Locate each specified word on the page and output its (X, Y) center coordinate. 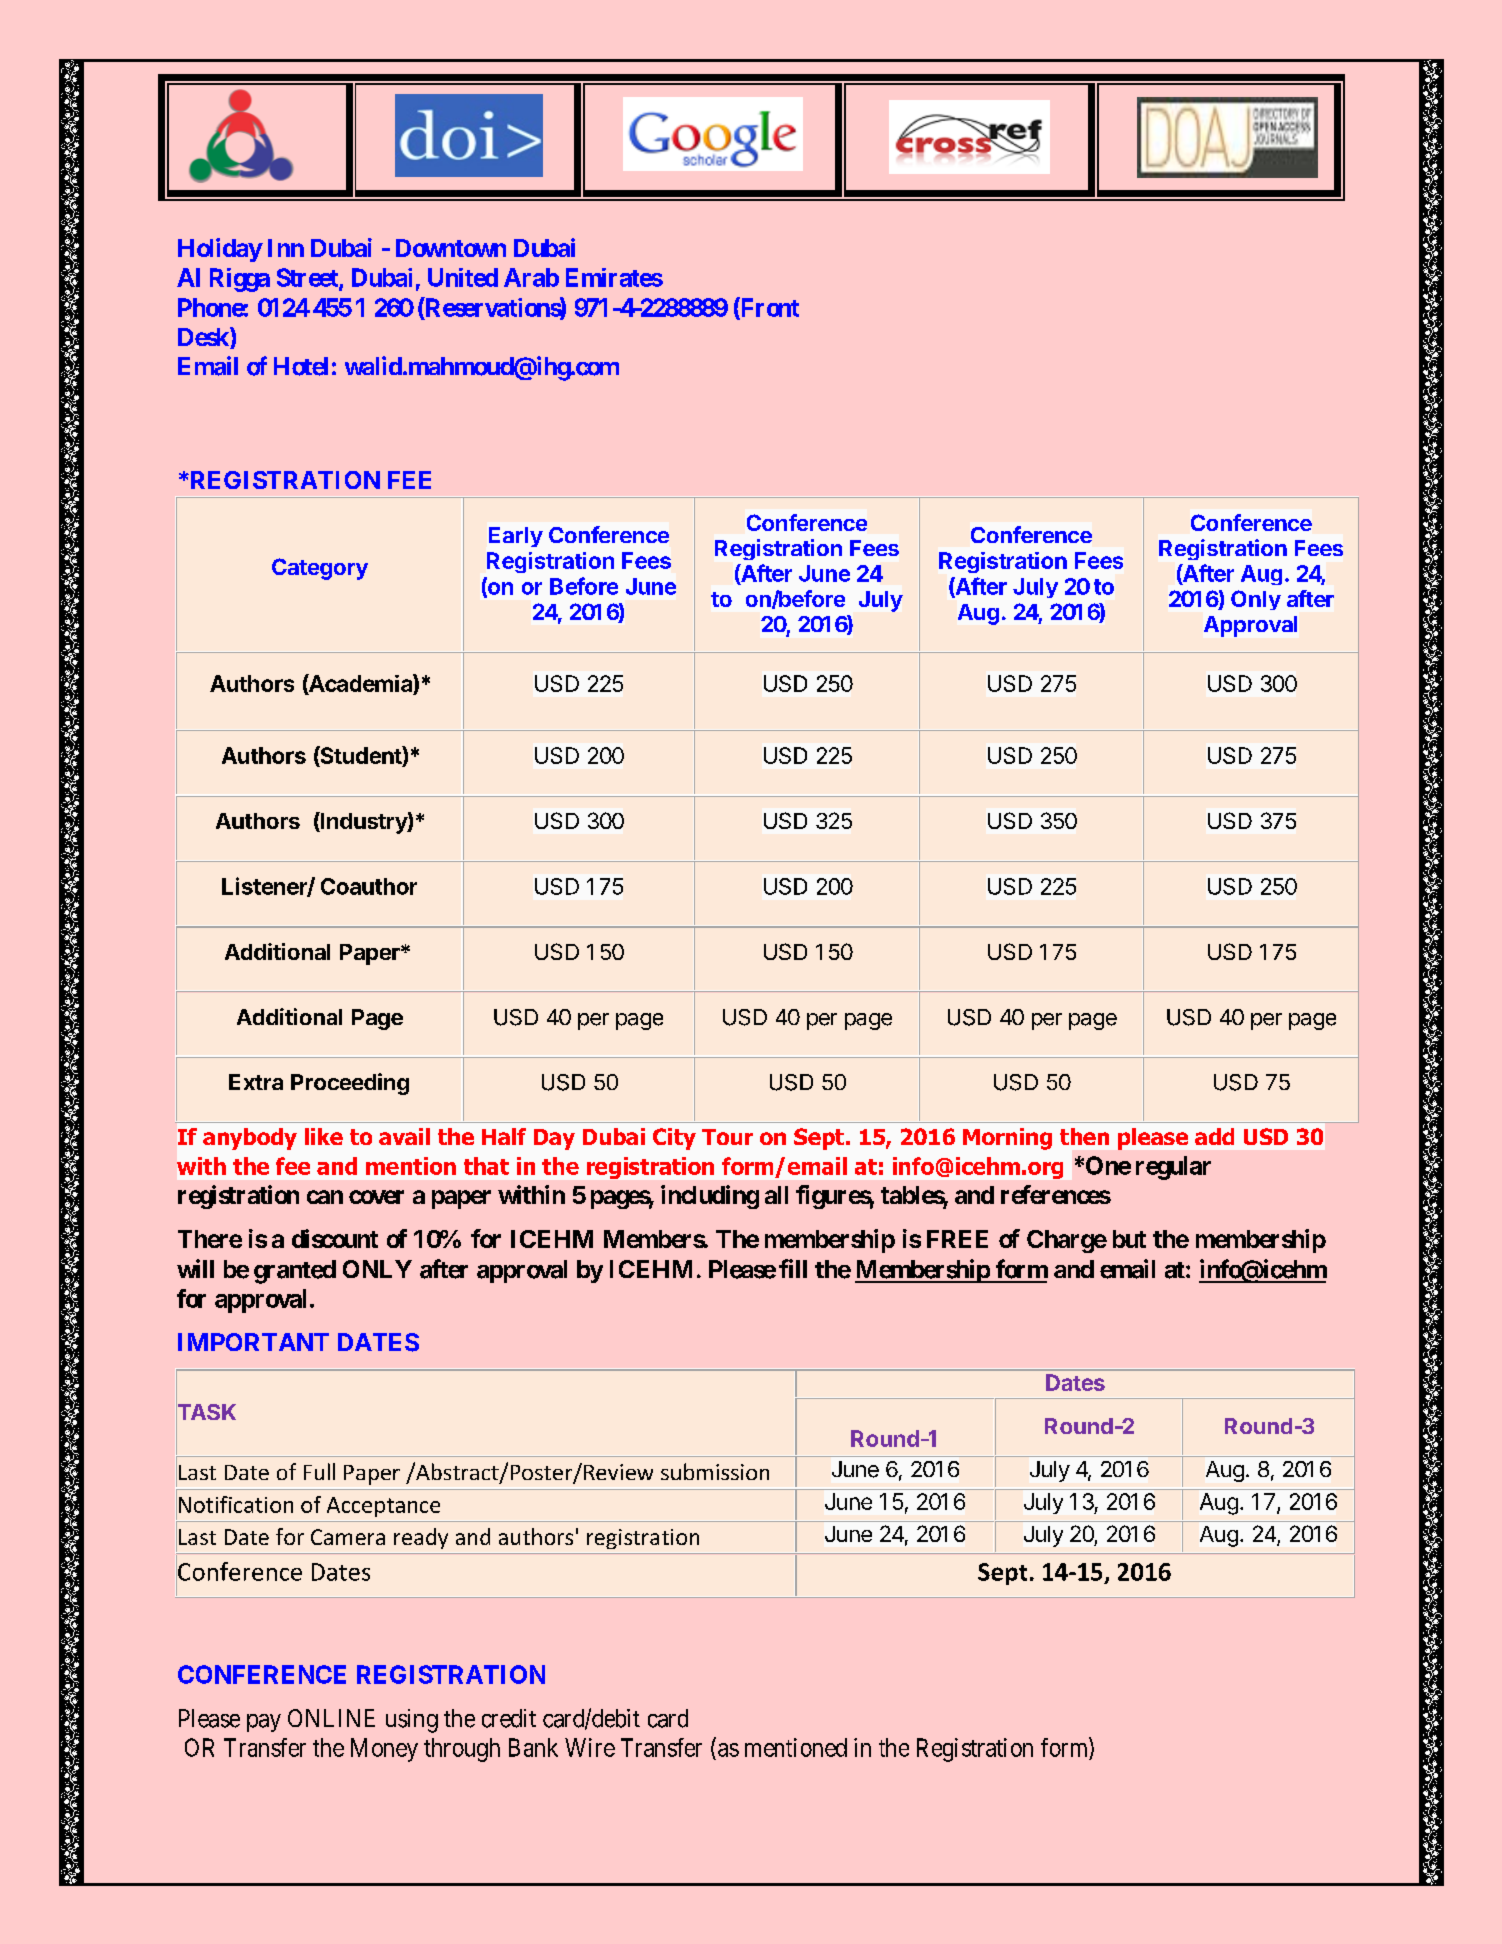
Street (308, 278)
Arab (531, 277)
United (463, 277)
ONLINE (331, 1718)
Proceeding (350, 1084)
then (1084, 1136)
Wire (590, 1747)
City (674, 1139)
